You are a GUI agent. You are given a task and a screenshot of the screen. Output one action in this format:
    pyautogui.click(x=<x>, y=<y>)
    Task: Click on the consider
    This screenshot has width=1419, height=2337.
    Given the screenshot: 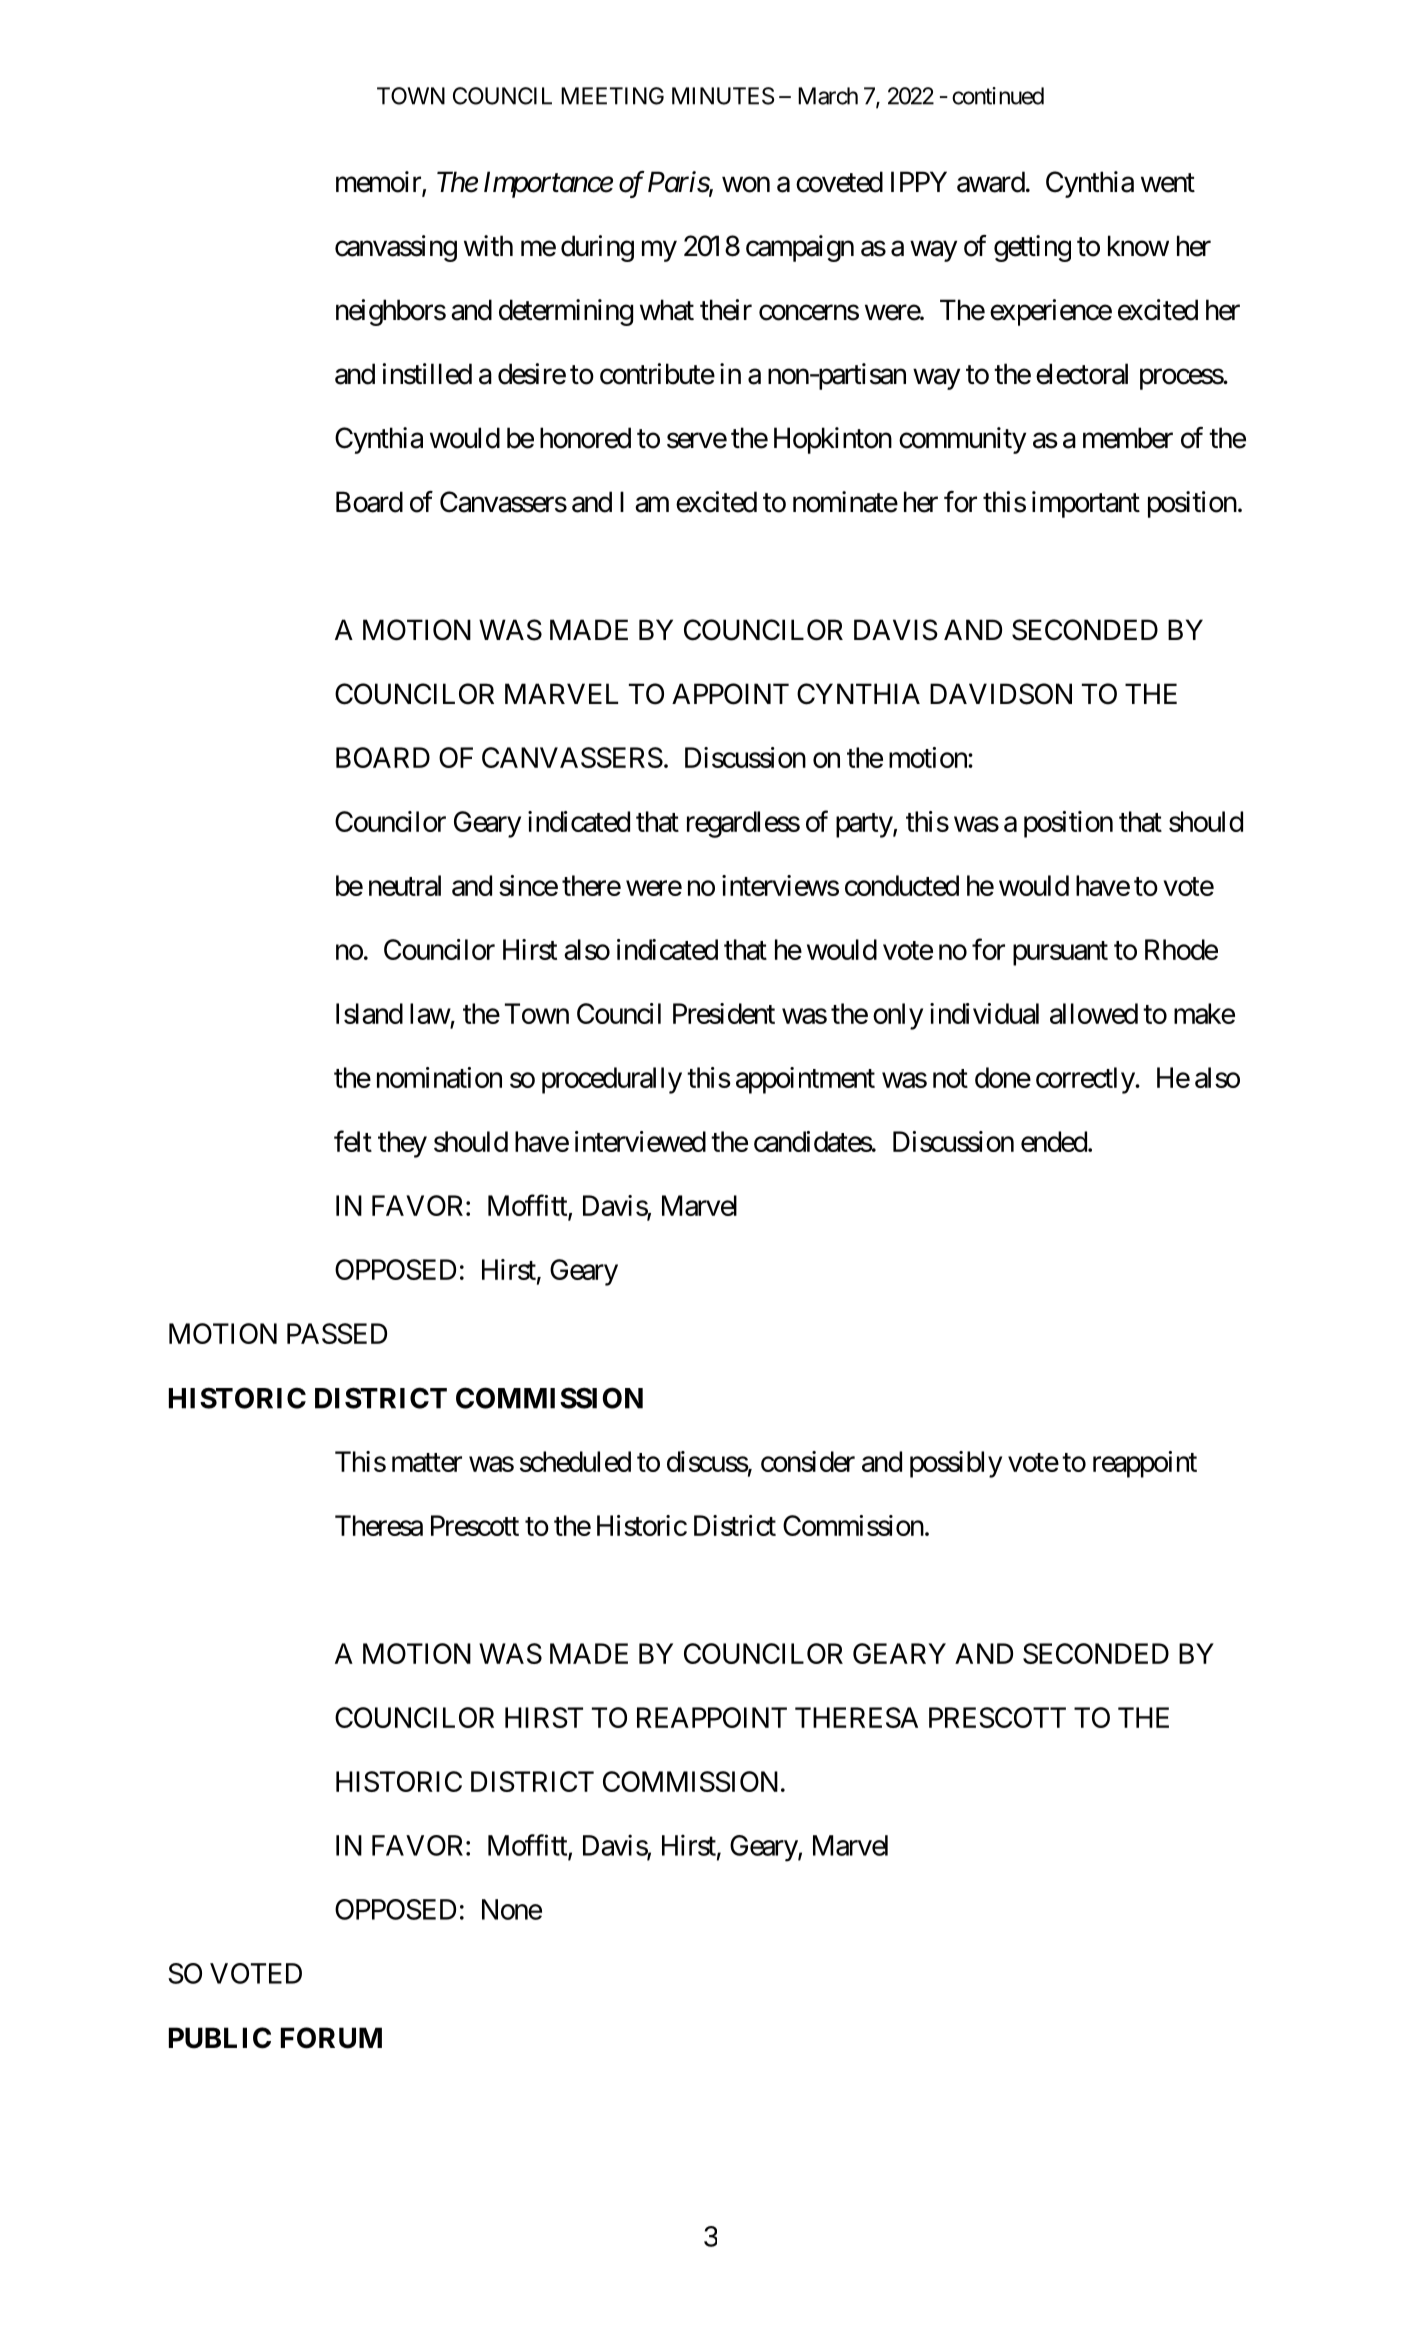 What is the action you would take?
    pyautogui.click(x=808, y=1461)
